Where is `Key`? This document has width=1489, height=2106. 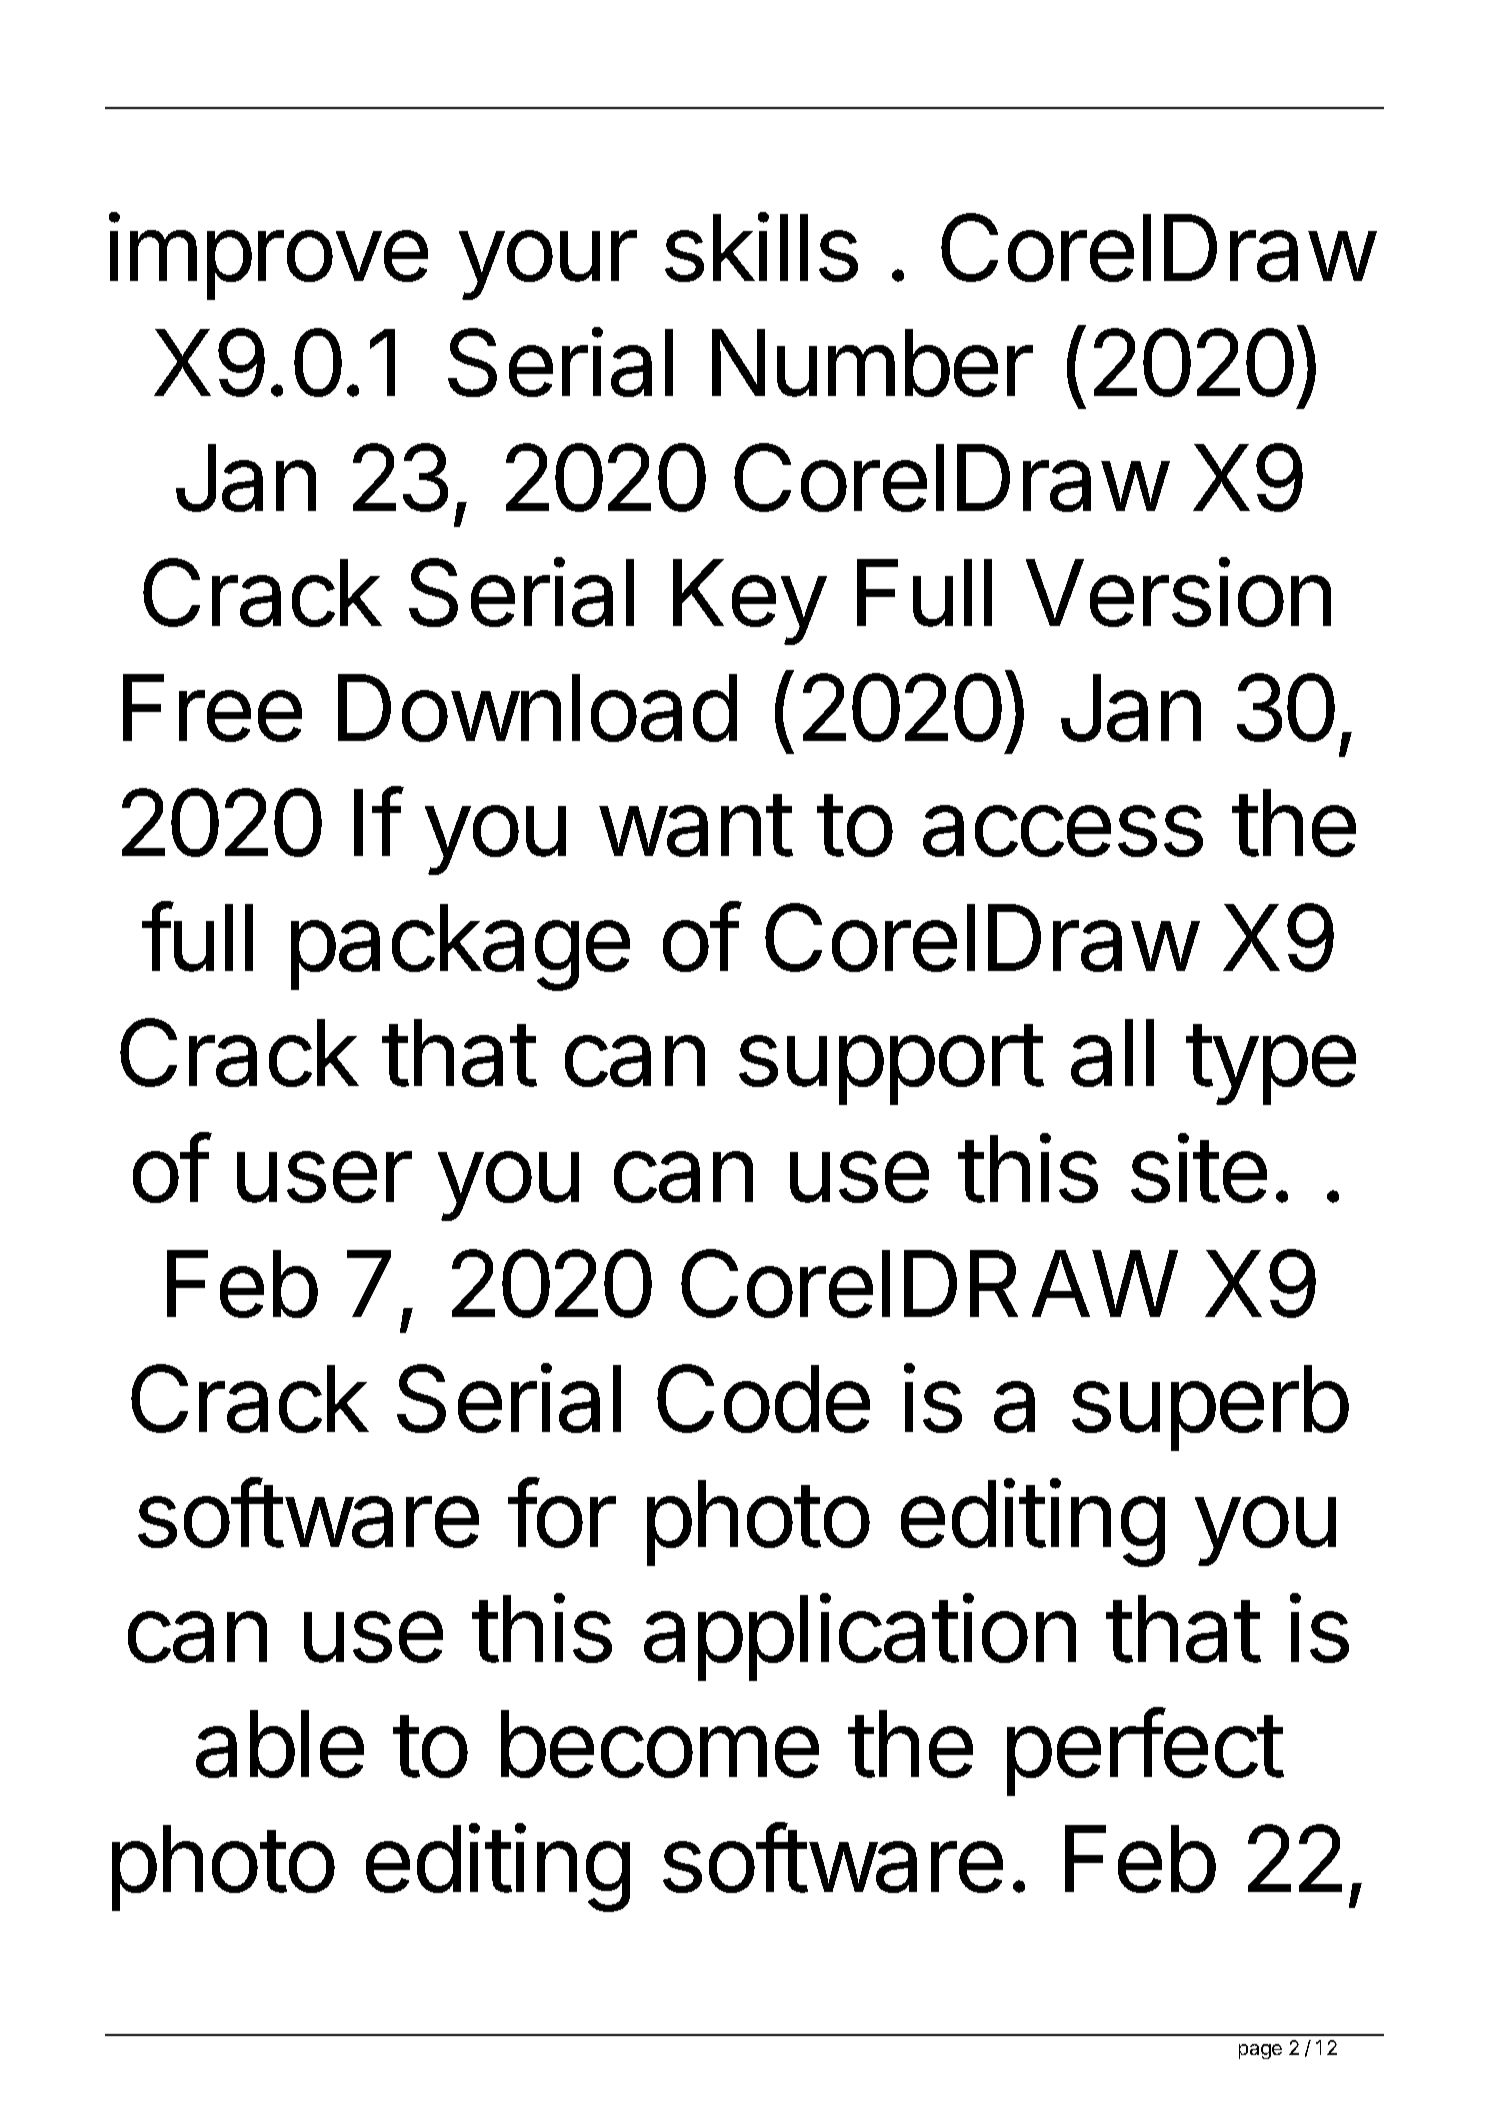
Key is located at coordinates (749, 602).
